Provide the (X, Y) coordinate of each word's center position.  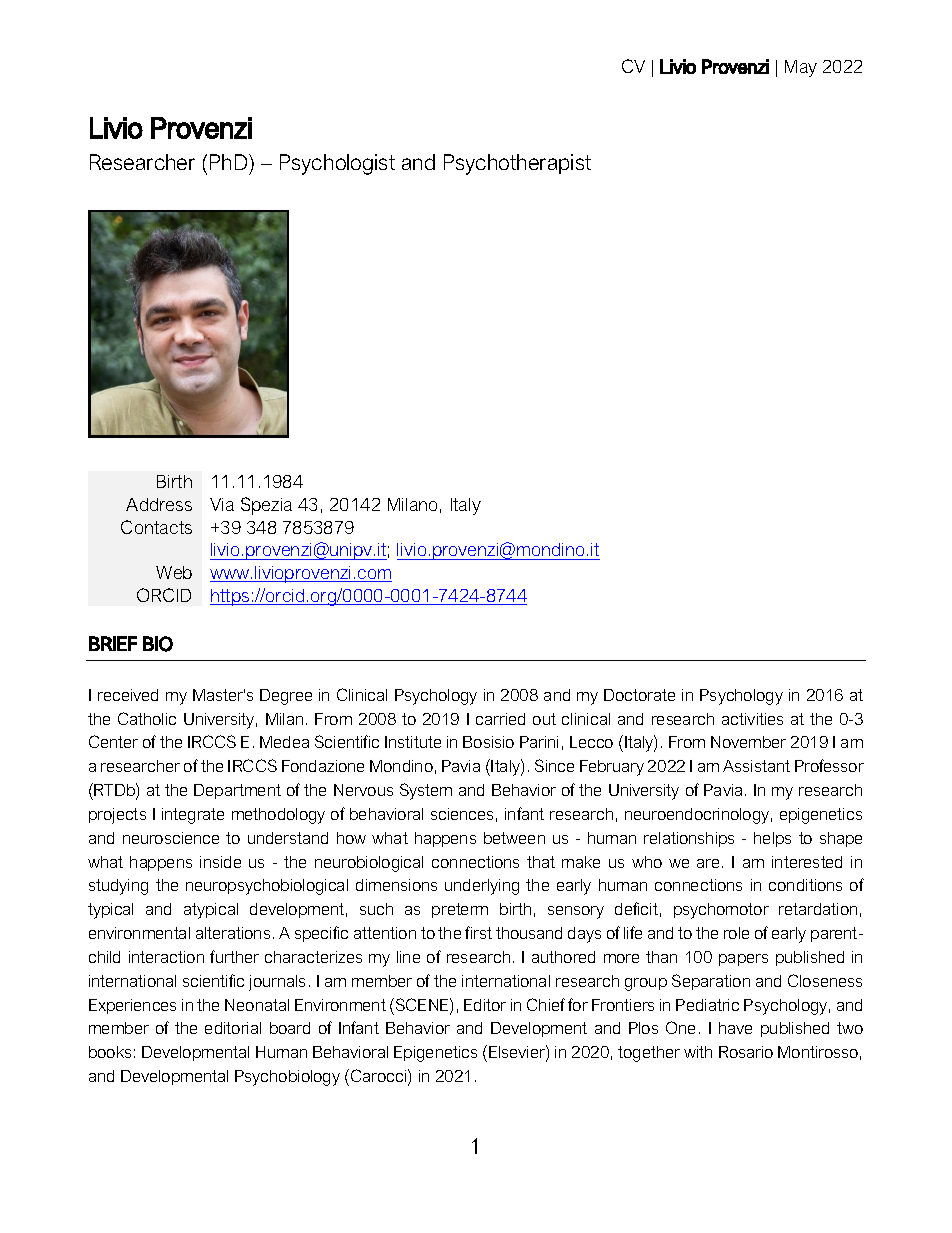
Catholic (147, 718)
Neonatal (257, 1005)
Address (159, 504)
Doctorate (639, 695)
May (801, 68)
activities (752, 719)
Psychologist (337, 164)
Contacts (156, 527)
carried (500, 719)
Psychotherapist (517, 164)
